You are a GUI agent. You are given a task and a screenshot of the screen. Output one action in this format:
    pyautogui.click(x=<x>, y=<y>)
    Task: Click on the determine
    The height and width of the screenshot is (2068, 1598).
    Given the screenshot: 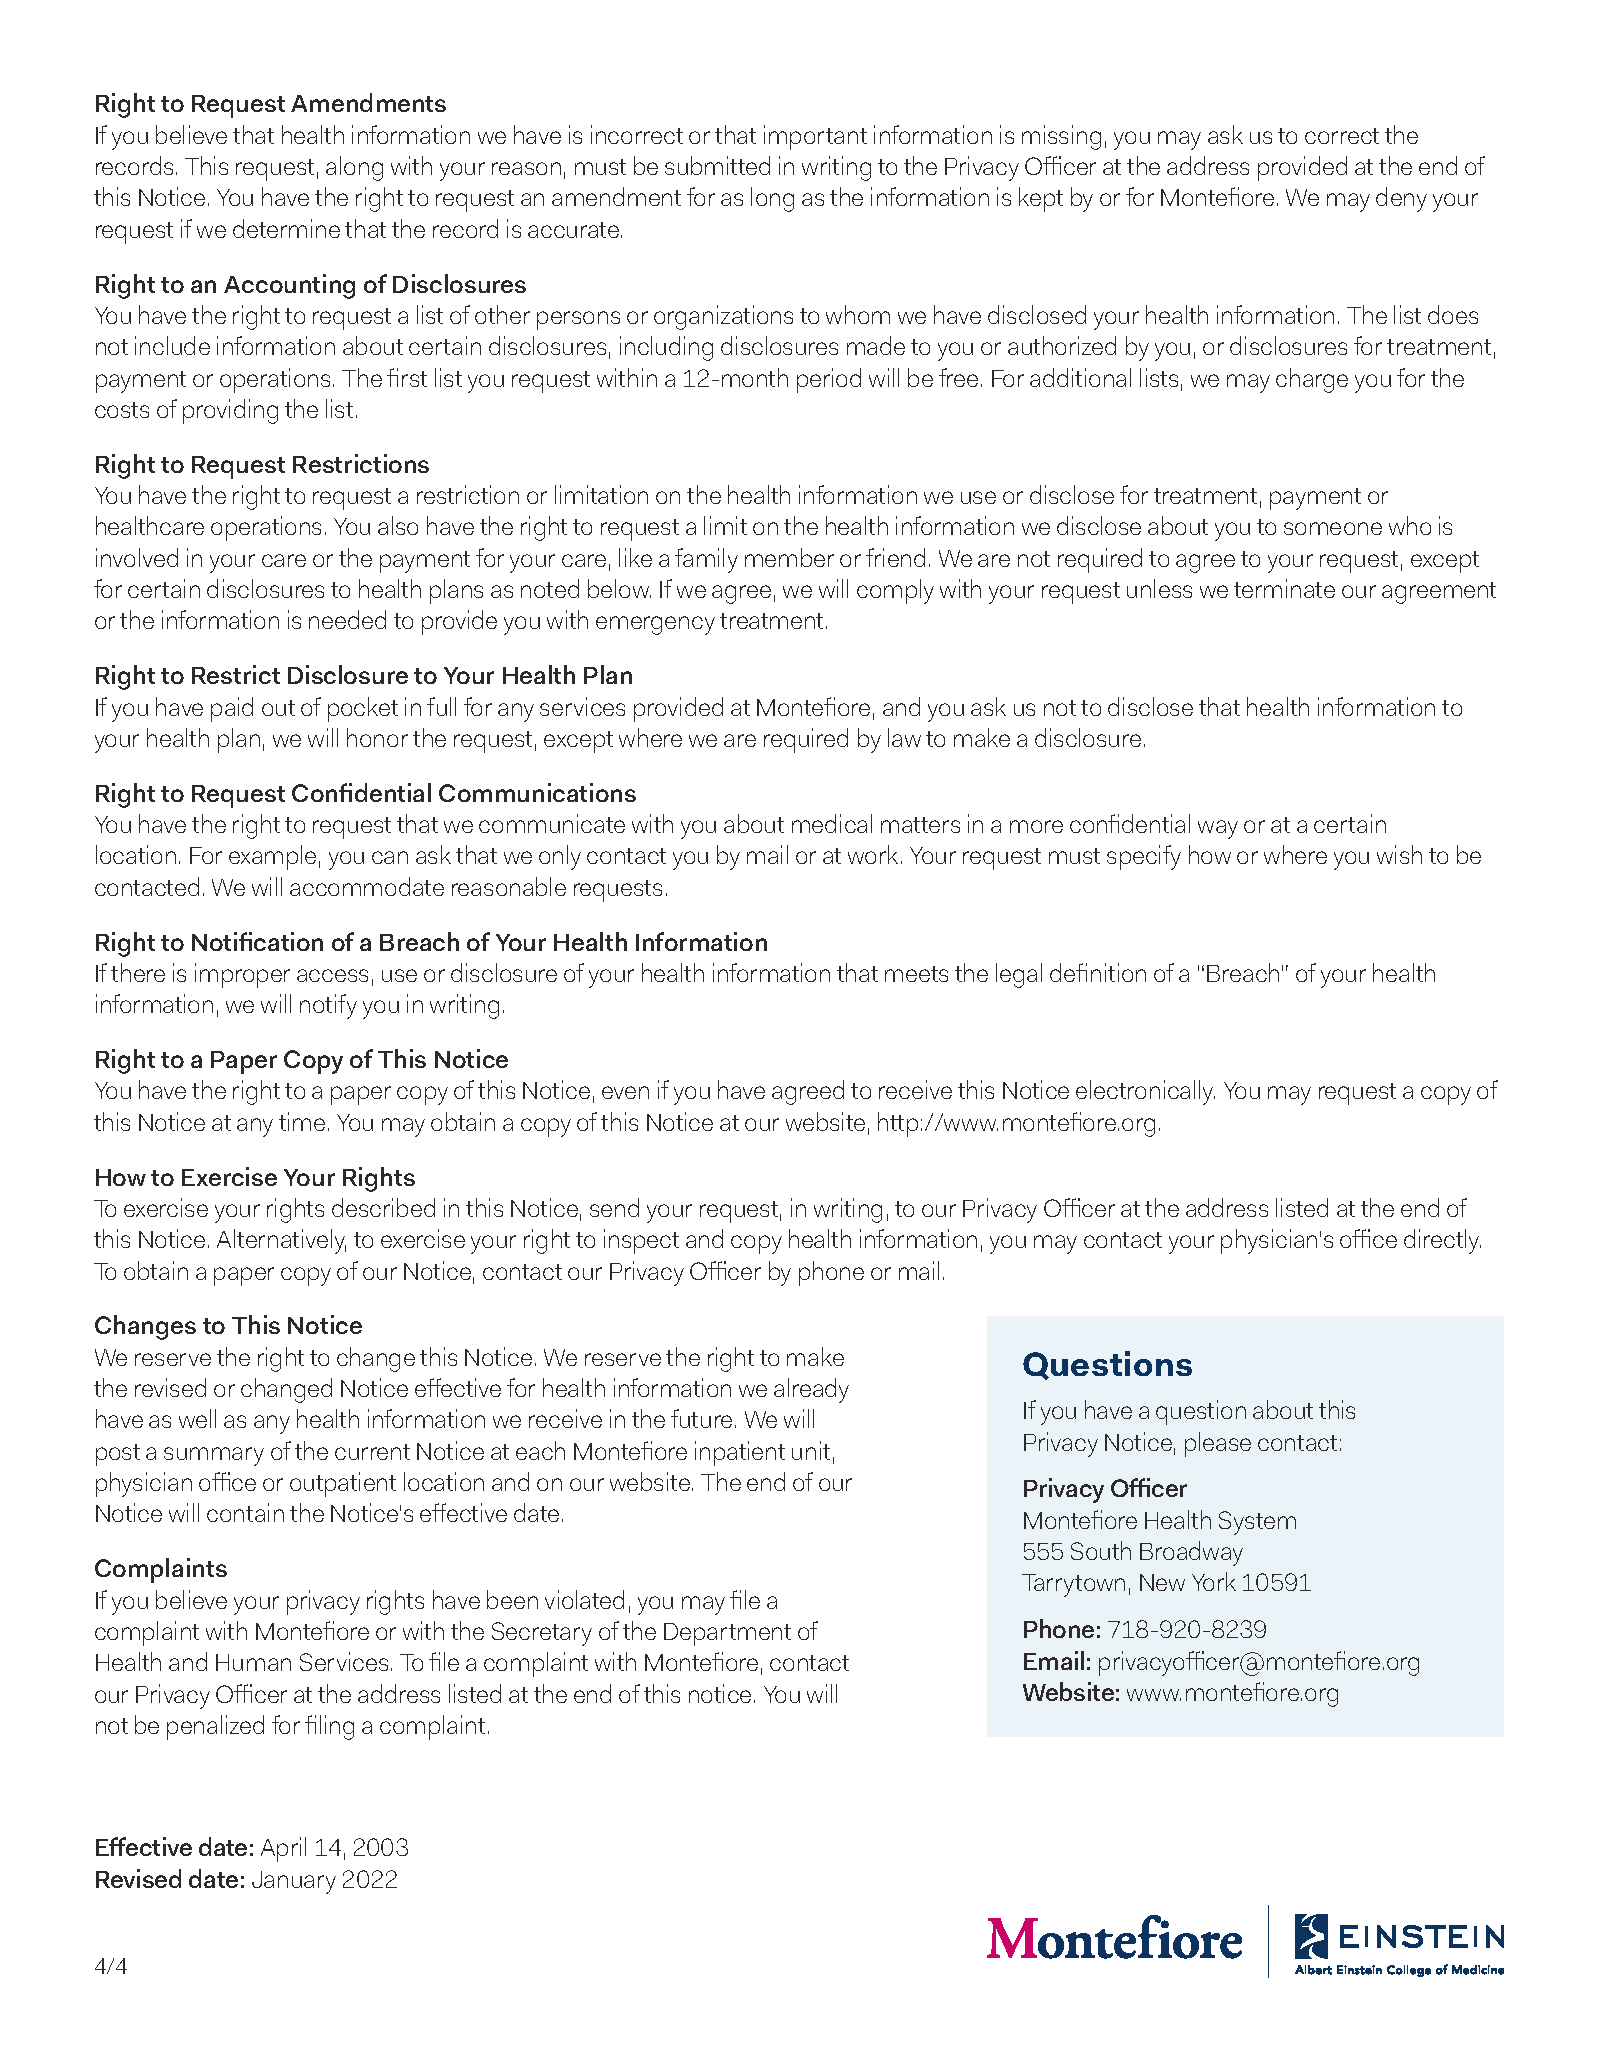 What is the action you would take?
    pyautogui.click(x=286, y=228)
